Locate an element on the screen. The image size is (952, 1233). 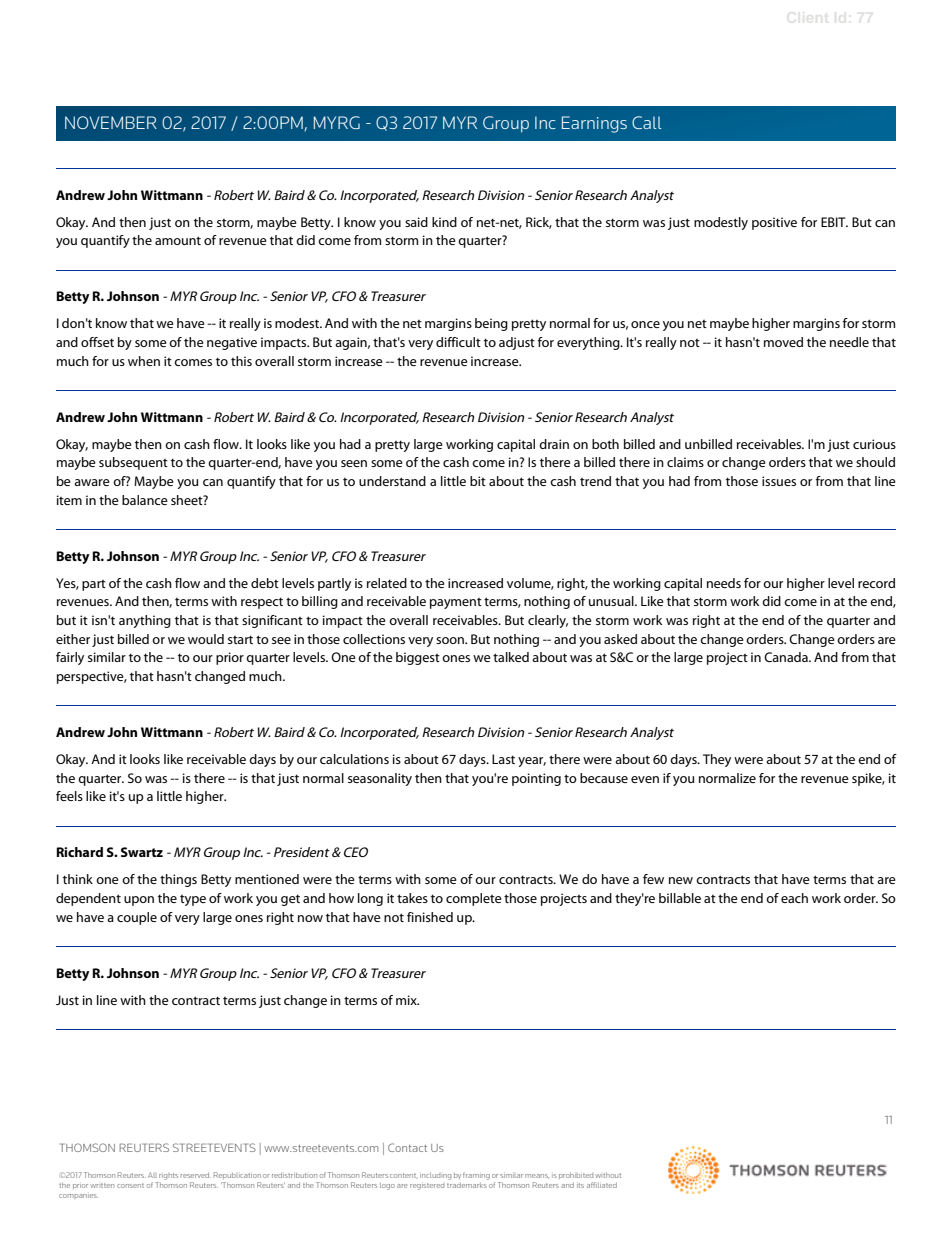
reserved is located at coordinates (195, 1175).
